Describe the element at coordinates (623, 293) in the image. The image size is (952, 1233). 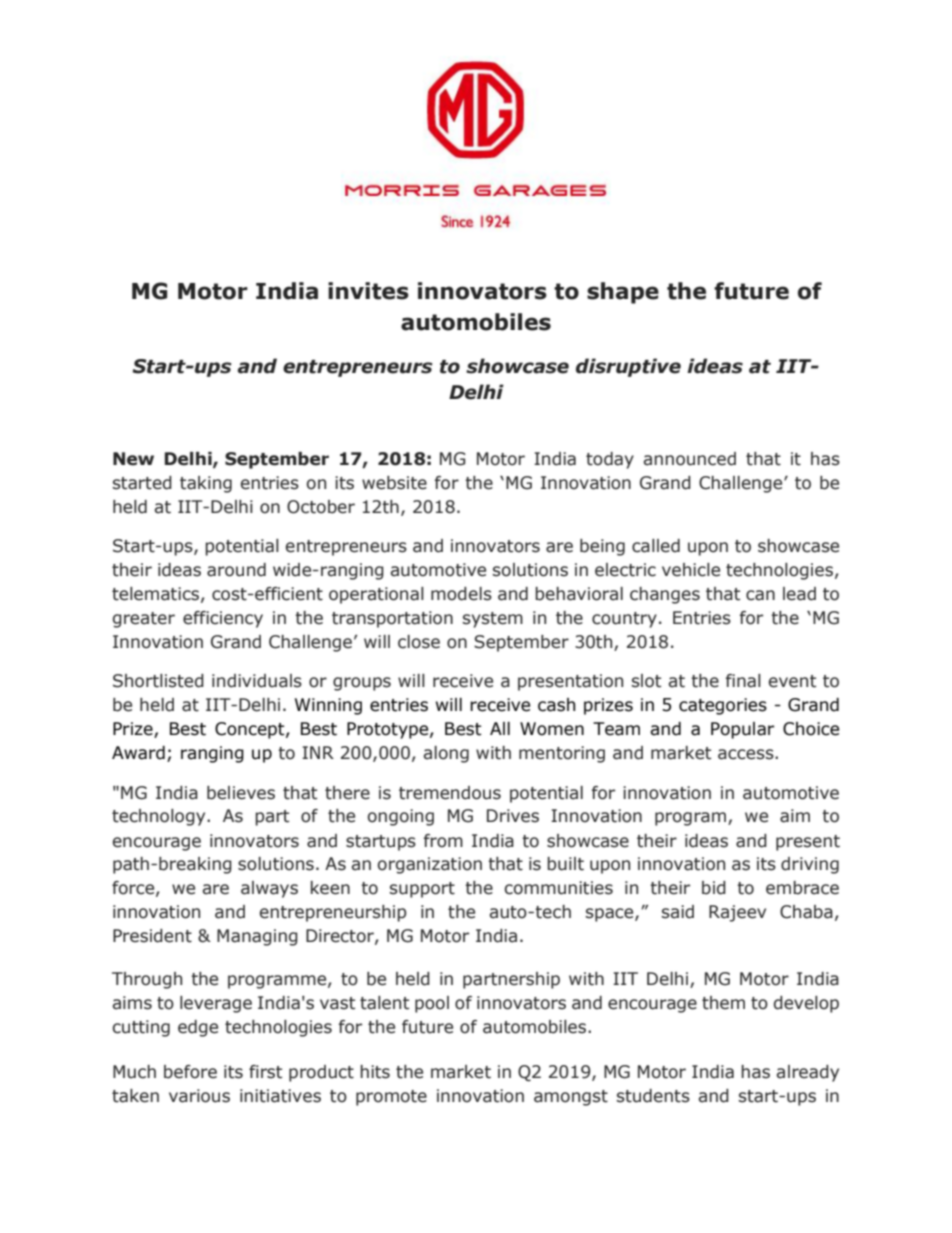
I see `shape` at that location.
